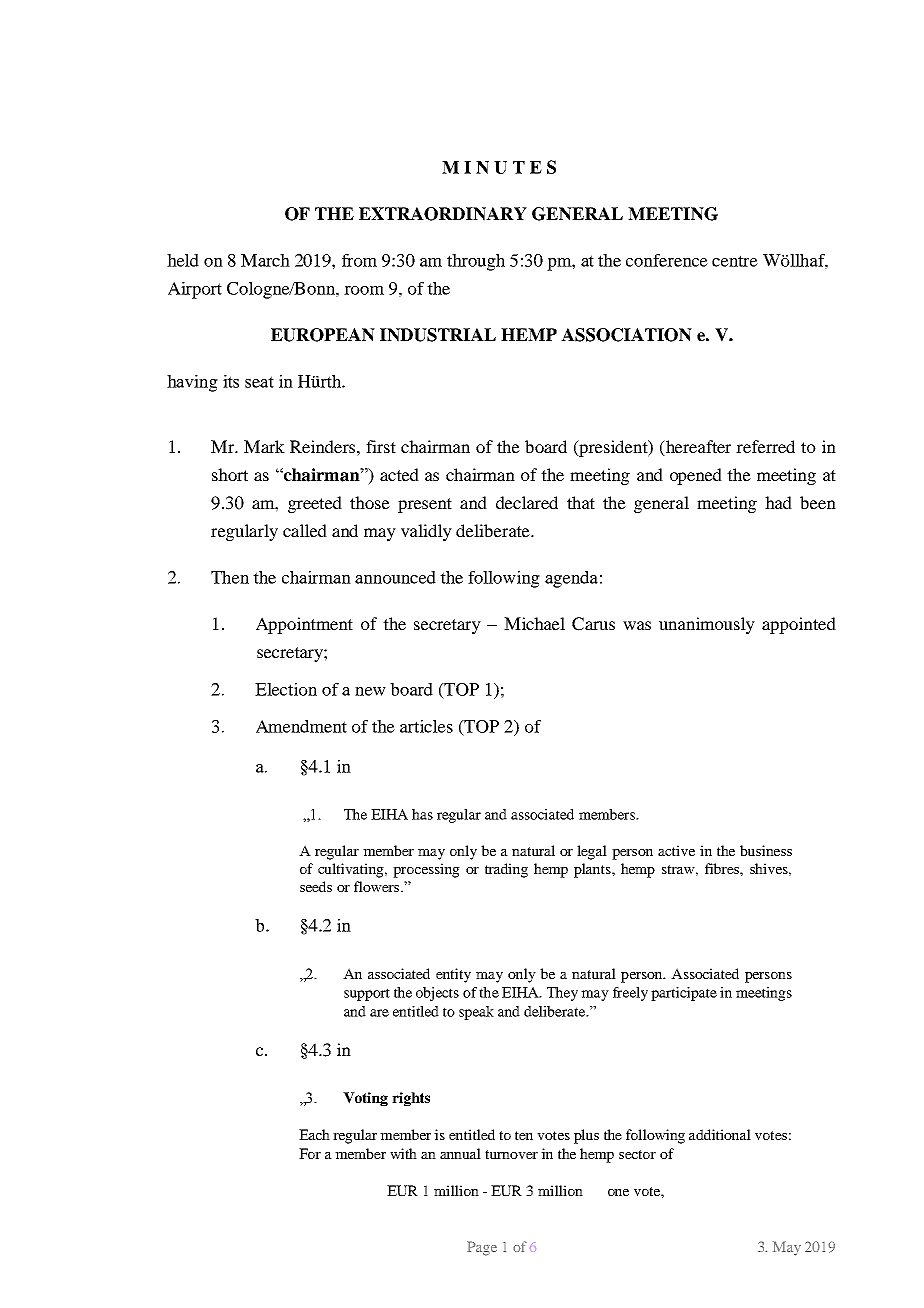 This image has width=924, height=1308. What do you see at coordinates (301, 726) in the image?
I see `Amendment` at bounding box center [301, 726].
